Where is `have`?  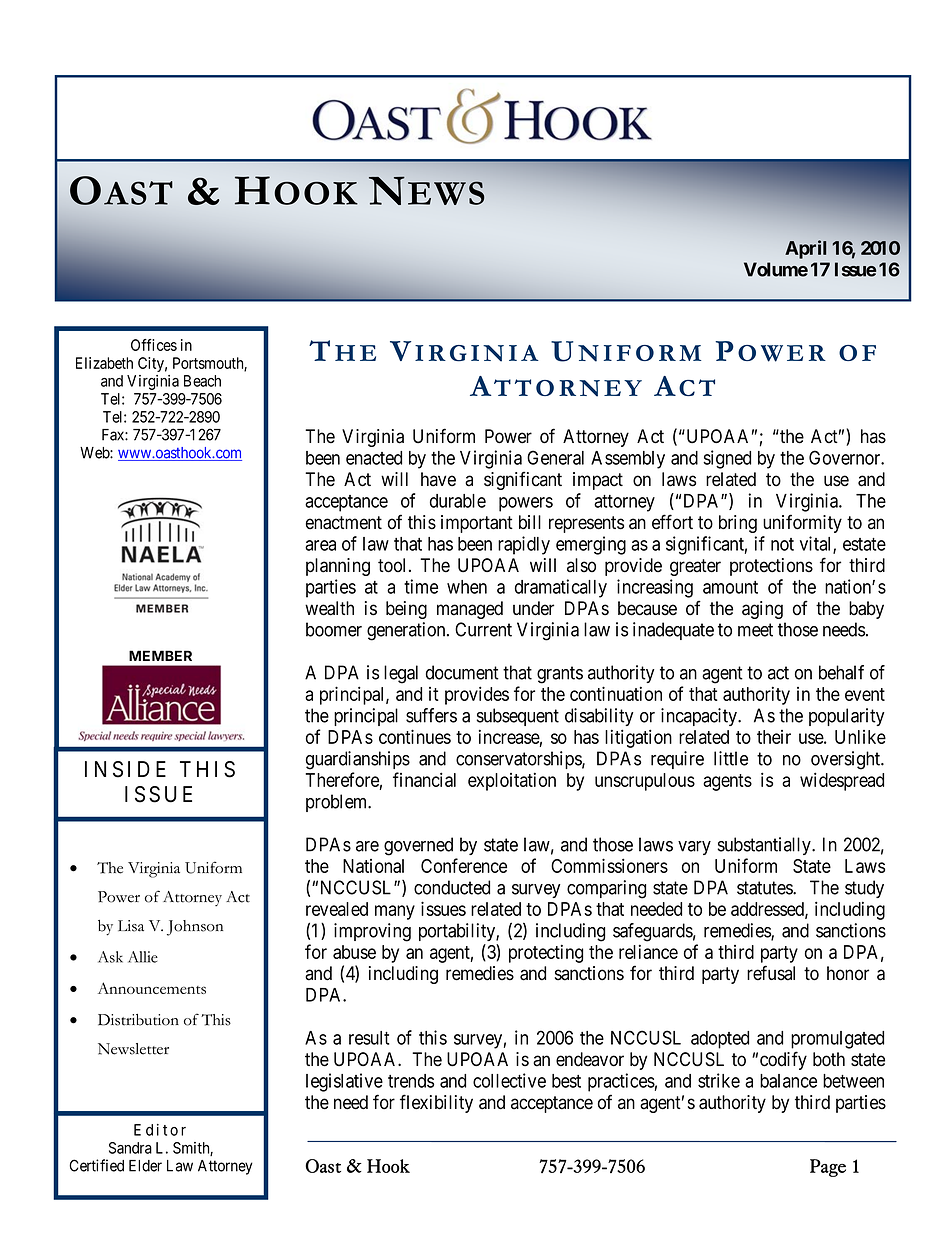 have is located at coordinates (438, 479).
